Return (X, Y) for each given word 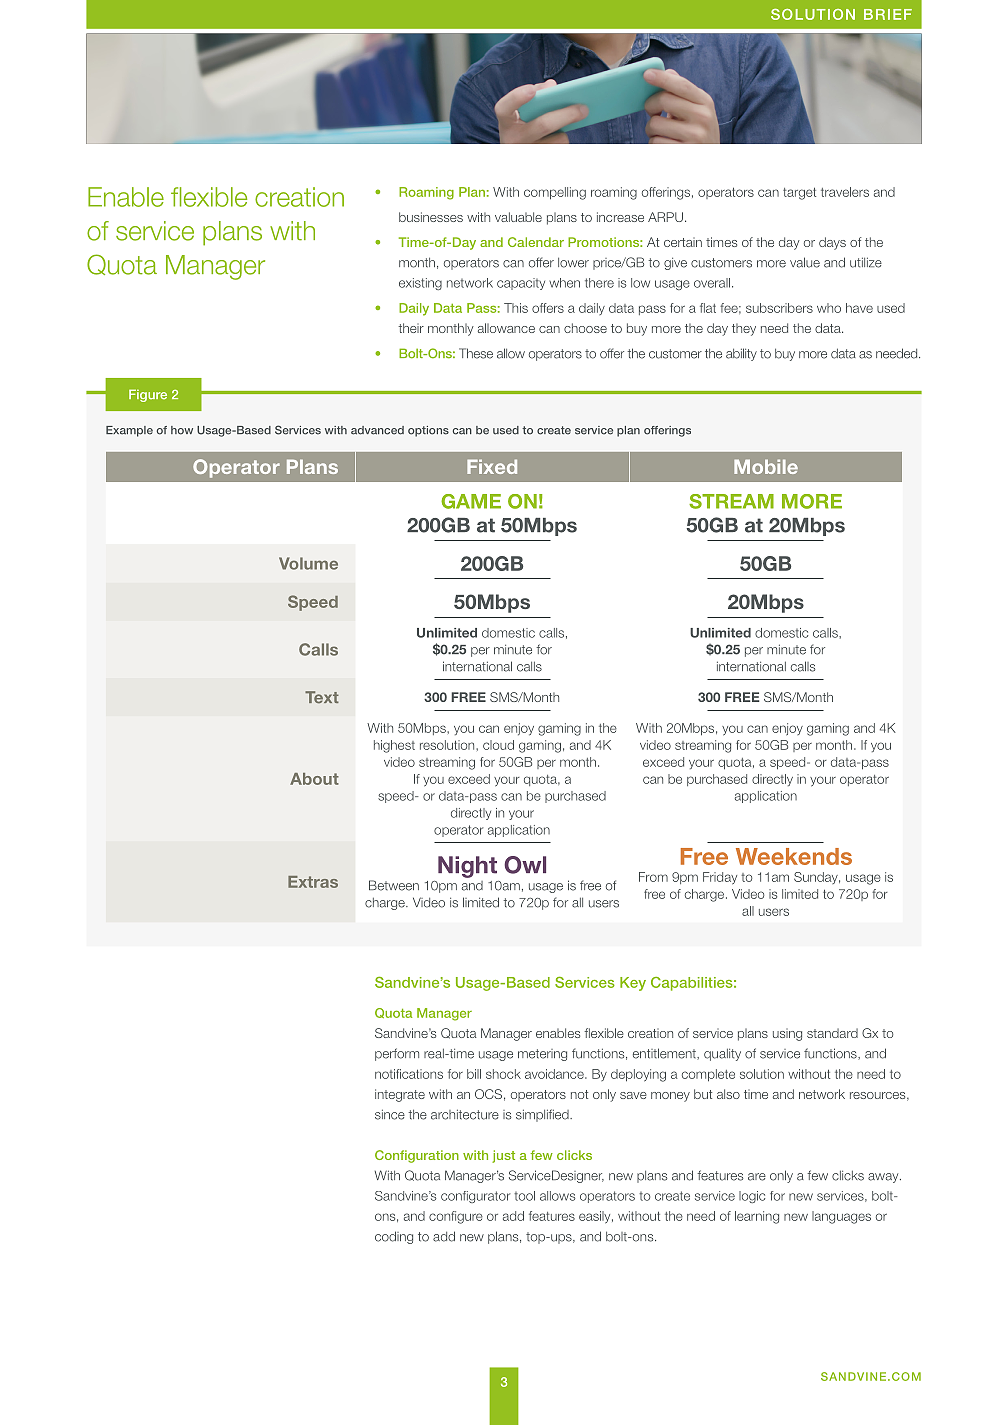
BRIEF (888, 14)
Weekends (794, 856)
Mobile (766, 466)
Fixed (492, 466)
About (314, 779)
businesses (431, 217)
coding (394, 1237)
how (182, 430)
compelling (555, 193)
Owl (525, 865)
